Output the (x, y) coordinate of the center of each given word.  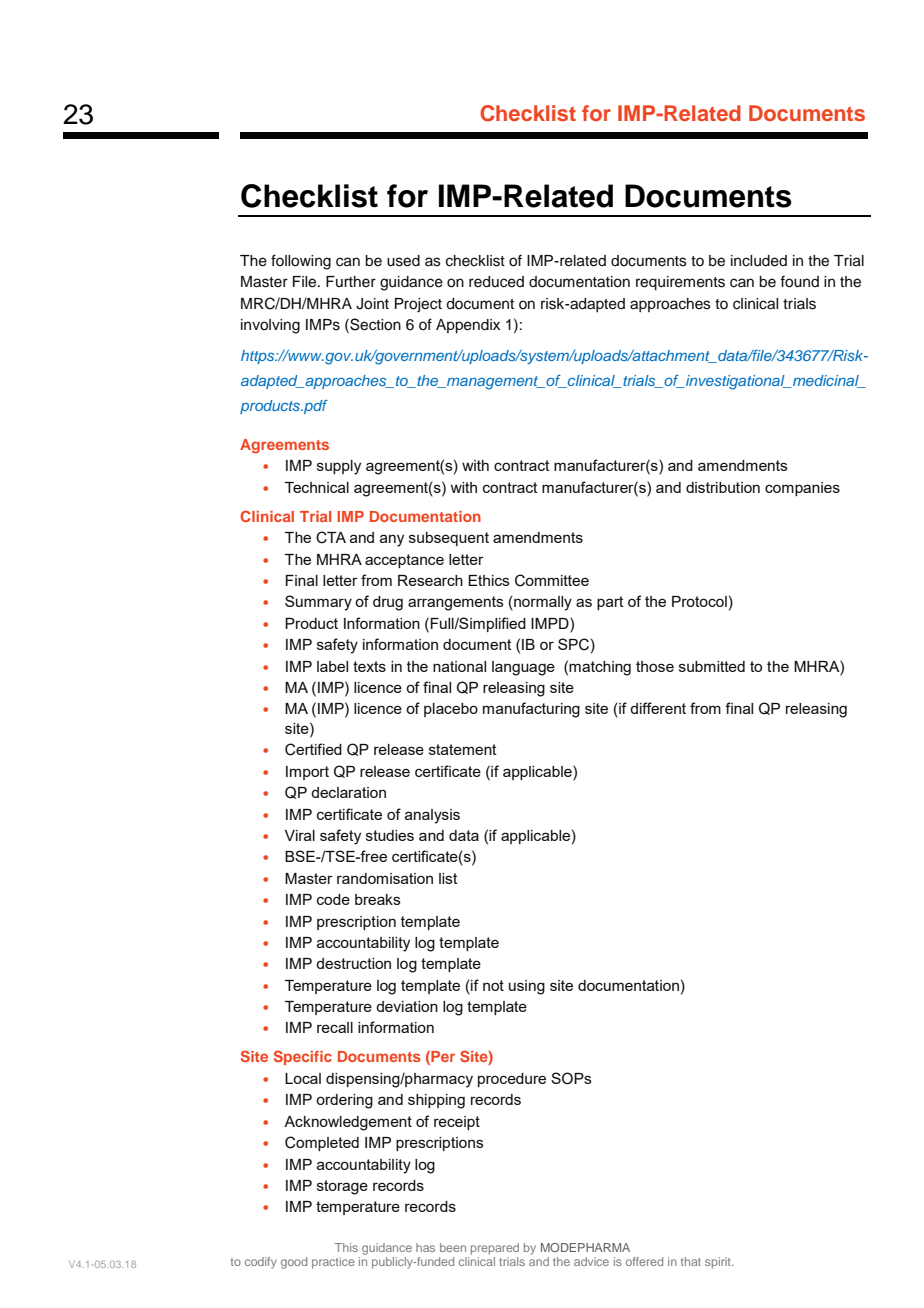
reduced (496, 282)
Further (351, 282)
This (346, 1247)
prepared (495, 1249)
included (759, 261)
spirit (719, 1263)
